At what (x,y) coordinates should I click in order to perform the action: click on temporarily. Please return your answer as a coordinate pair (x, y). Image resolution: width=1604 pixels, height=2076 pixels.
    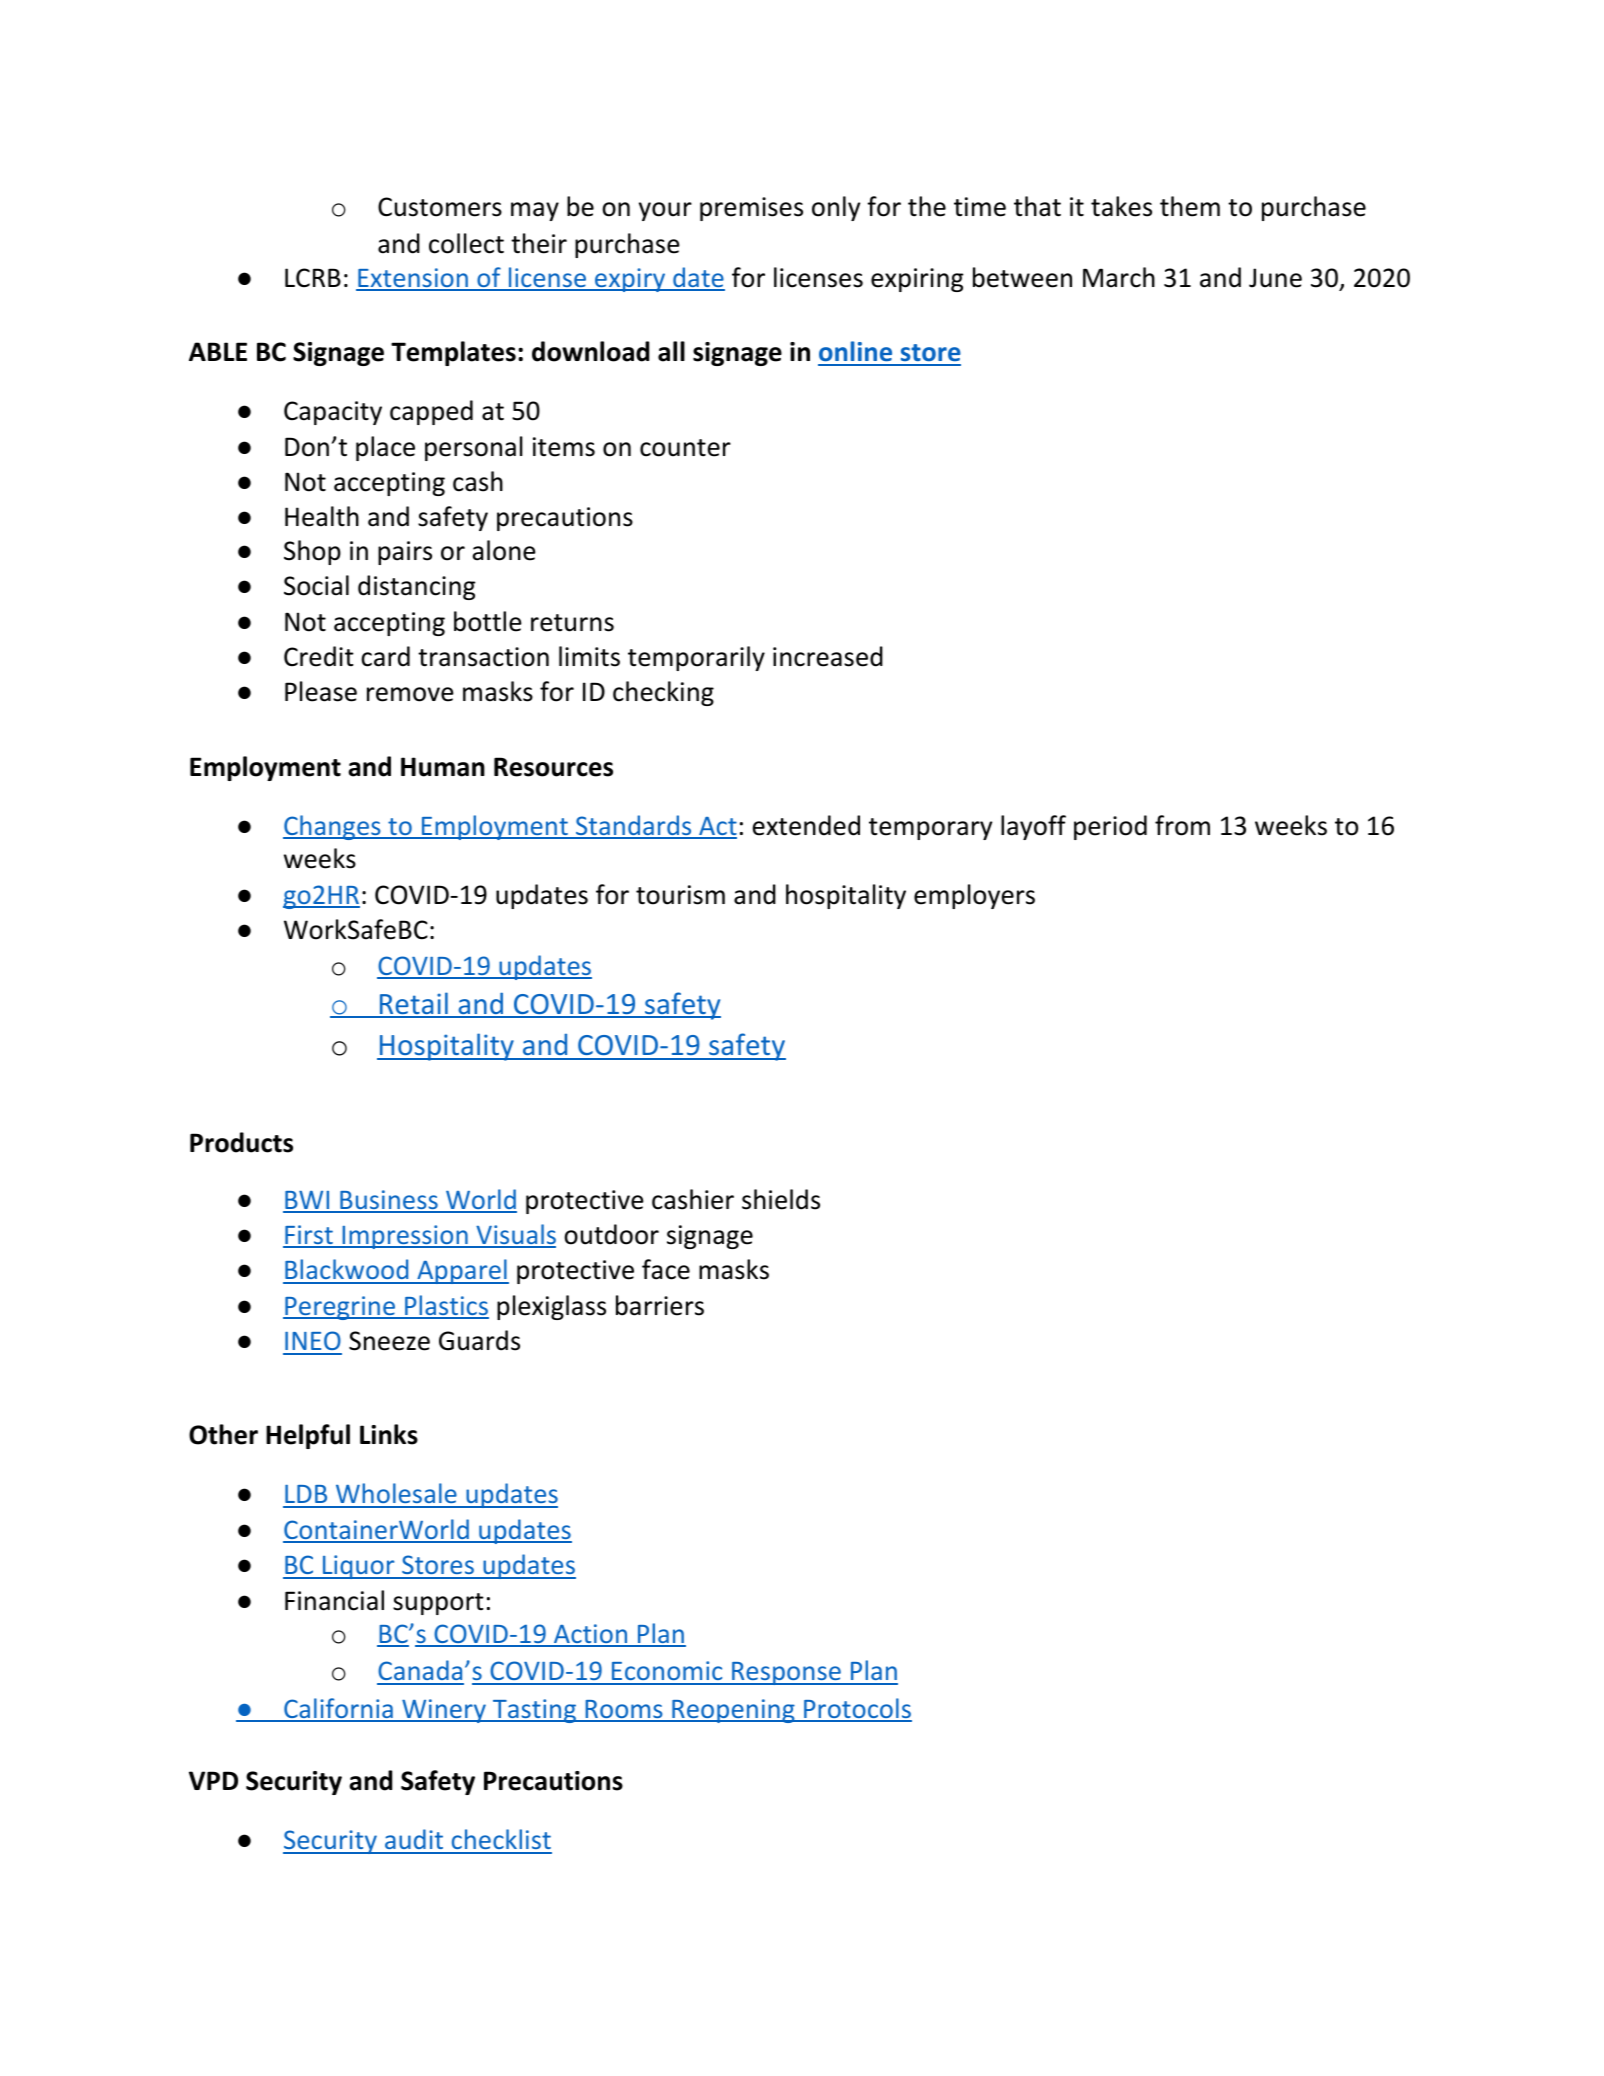
    Looking at the image, I should click on (696, 658).
